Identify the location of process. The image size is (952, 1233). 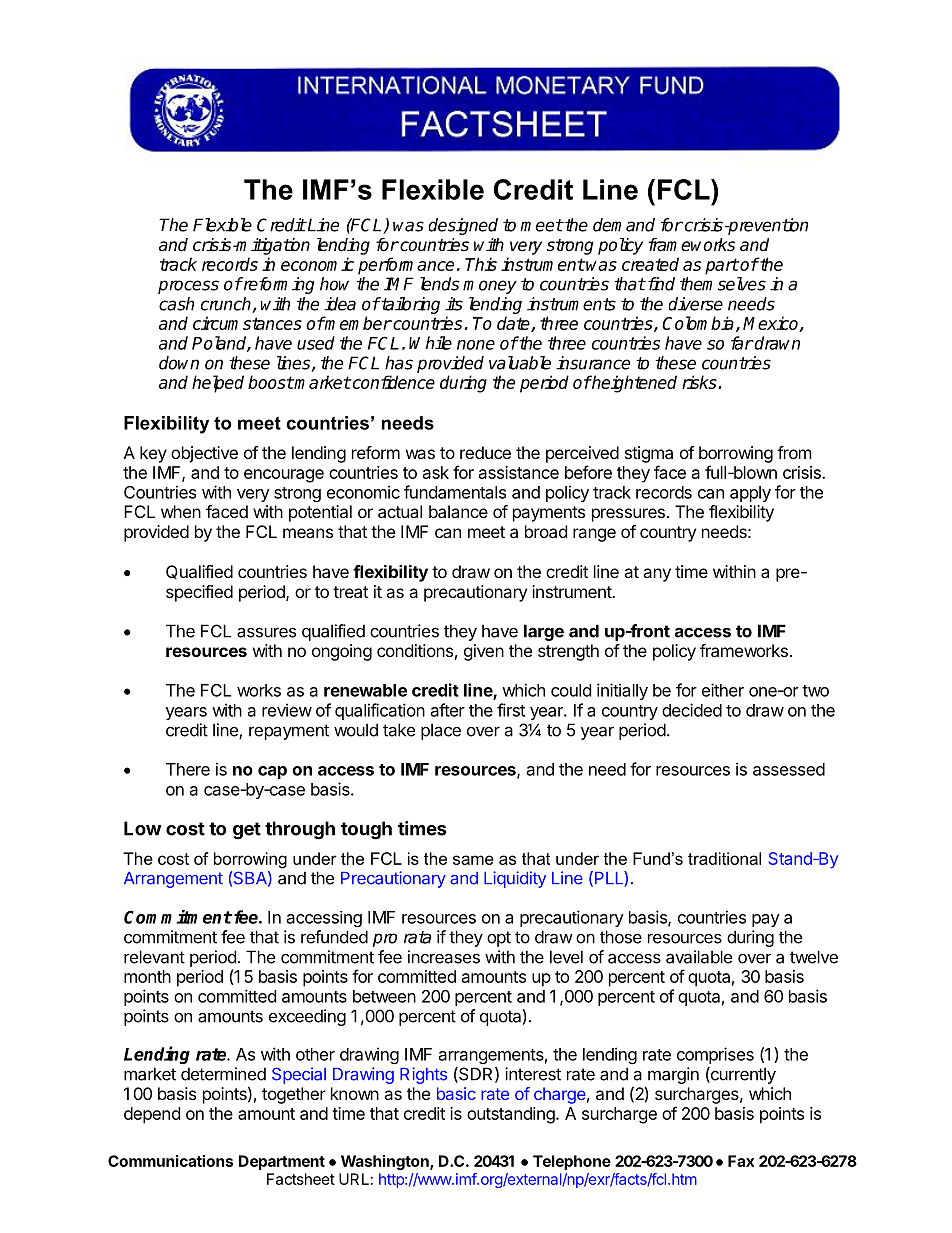
(188, 287).
